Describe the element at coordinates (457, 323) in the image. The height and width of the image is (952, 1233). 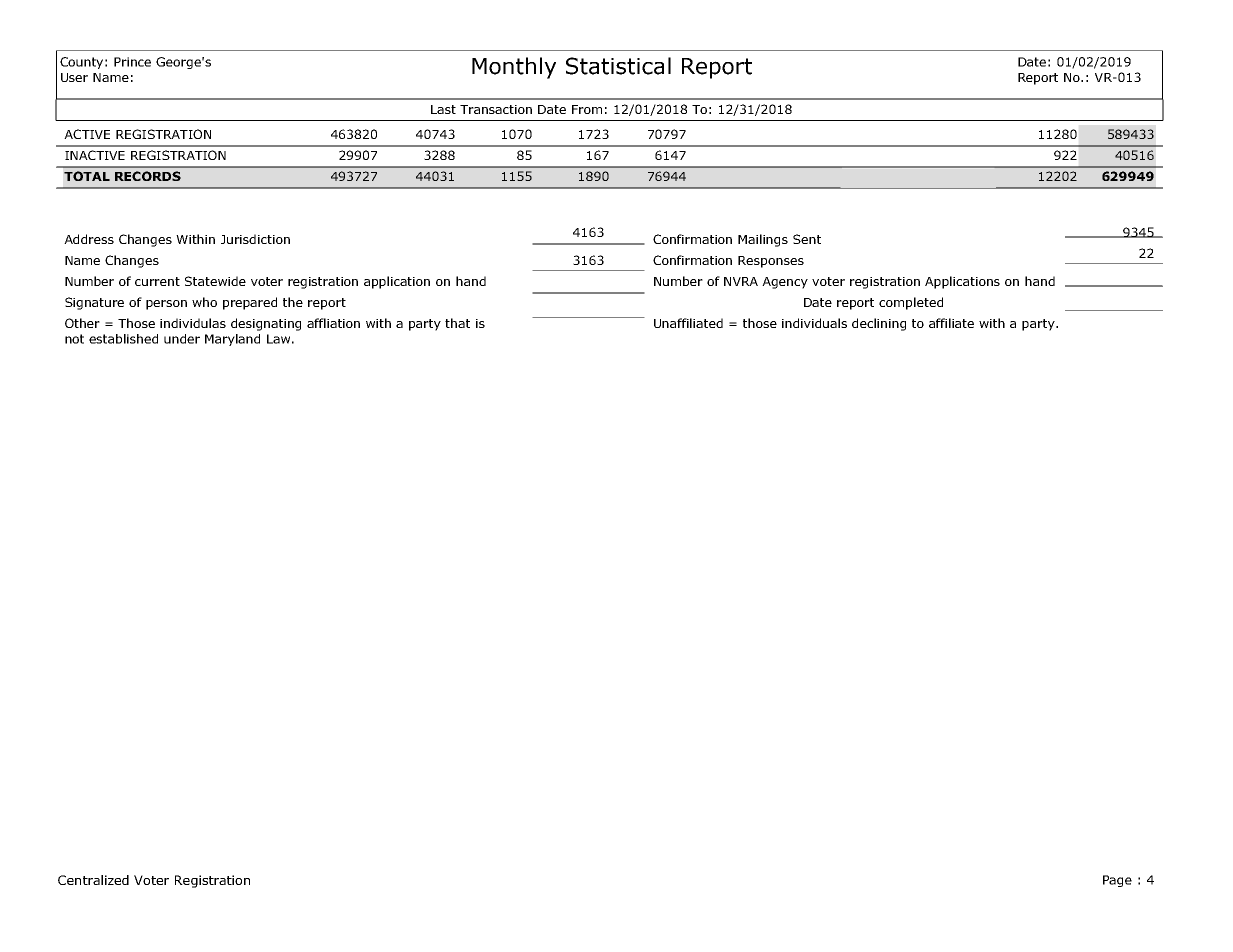
I see `that` at that location.
